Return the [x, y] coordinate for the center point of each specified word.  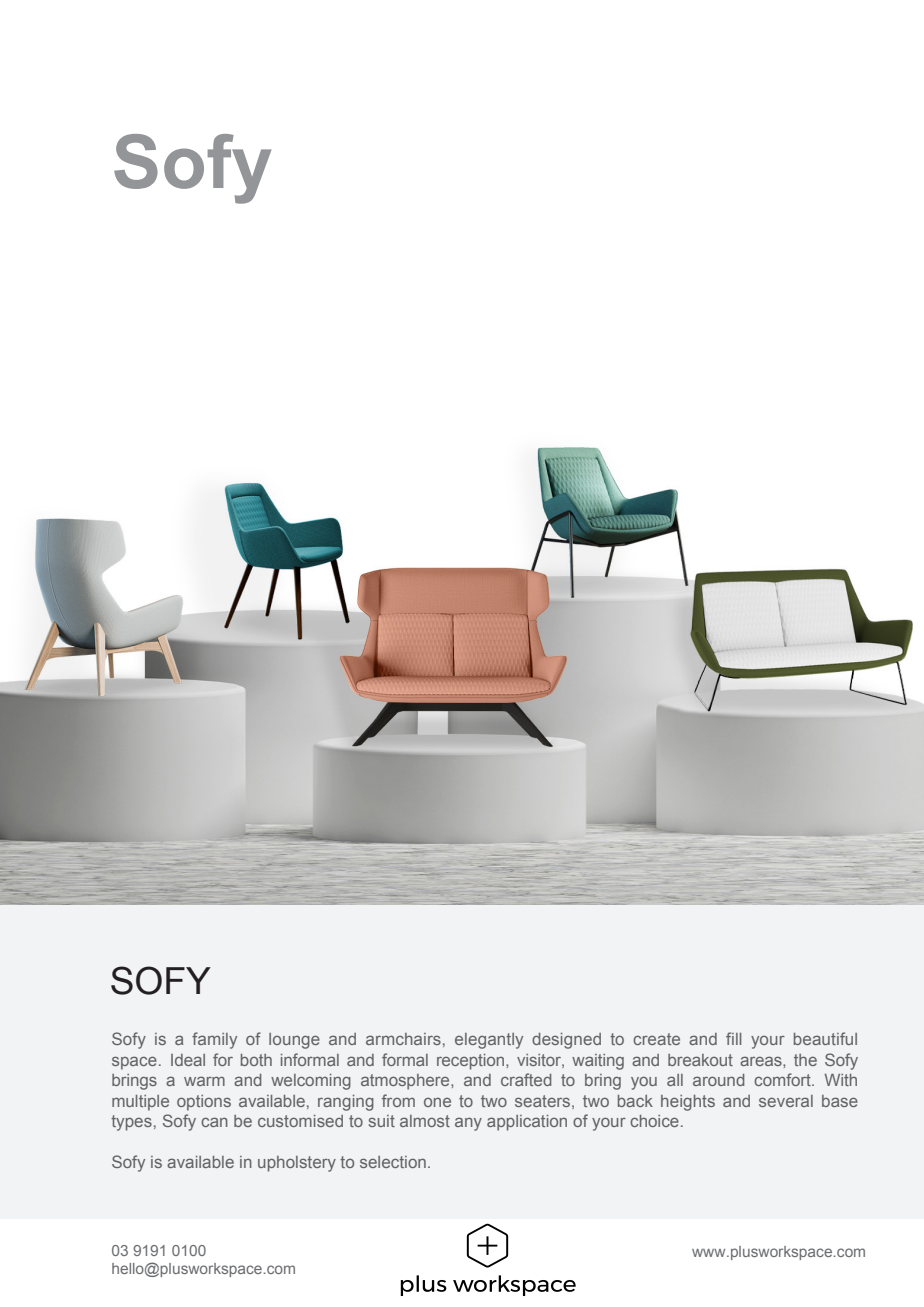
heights [688, 1103]
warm [204, 1081]
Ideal [188, 1060]
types [131, 1123]
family [214, 1040]
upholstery [297, 1164]
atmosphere [406, 1082]
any [468, 1124]
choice [654, 1121]
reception [472, 1062]
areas [762, 1061]
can [214, 1122]
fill [733, 1038]
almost [425, 1121]
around [718, 1080]
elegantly [489, 1041]
